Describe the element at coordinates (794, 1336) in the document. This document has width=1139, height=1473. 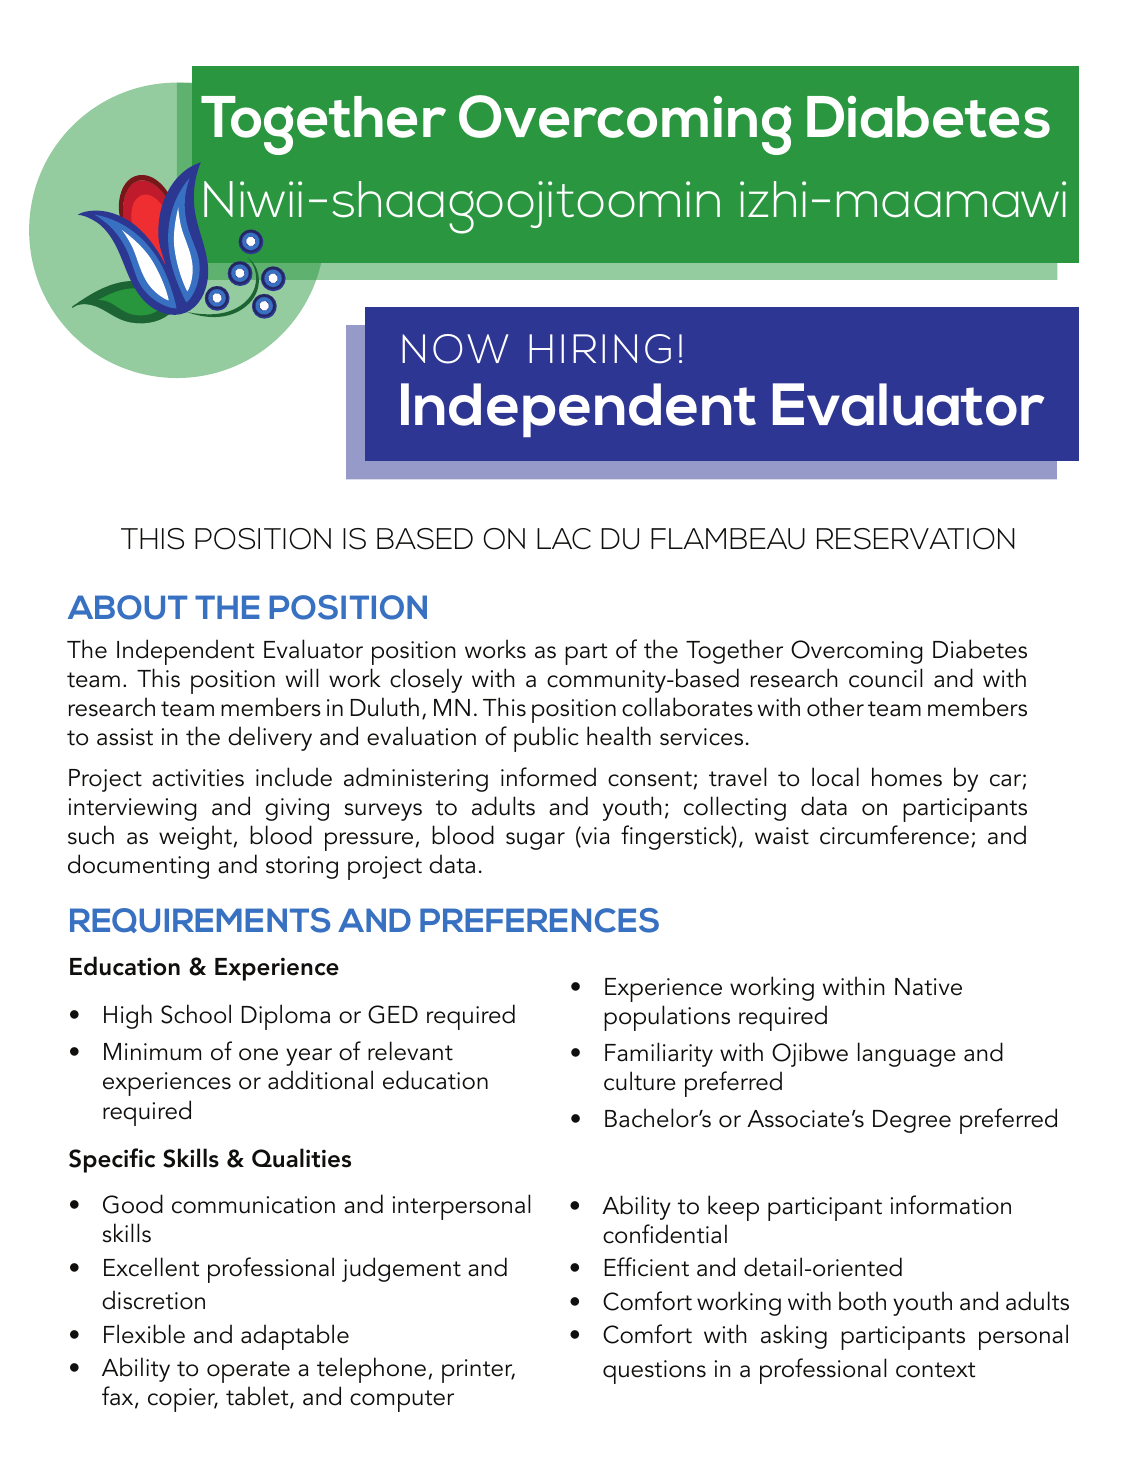
I see `asking` at that location.
